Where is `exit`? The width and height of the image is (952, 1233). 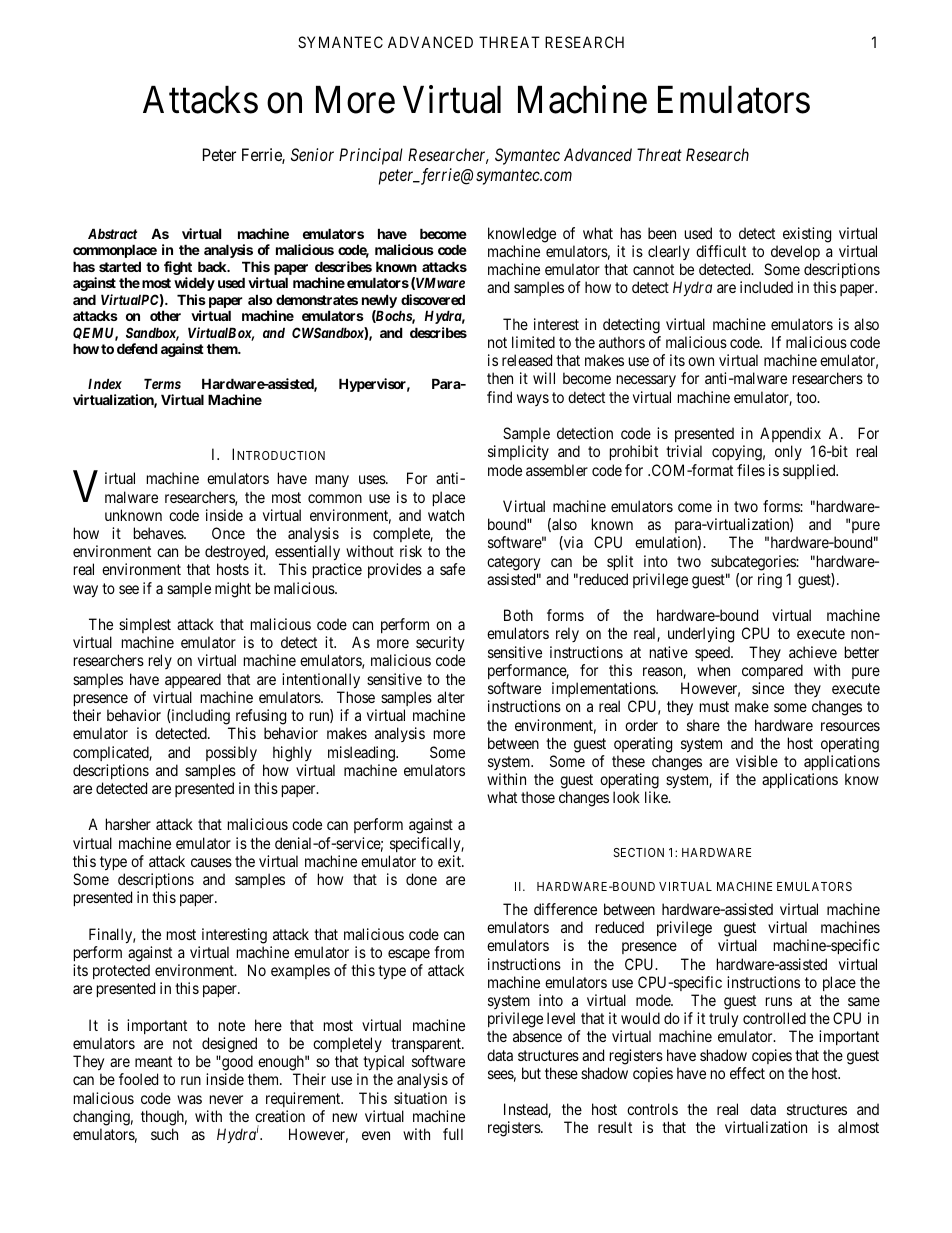 exit is located at coordinates (450, 861).
